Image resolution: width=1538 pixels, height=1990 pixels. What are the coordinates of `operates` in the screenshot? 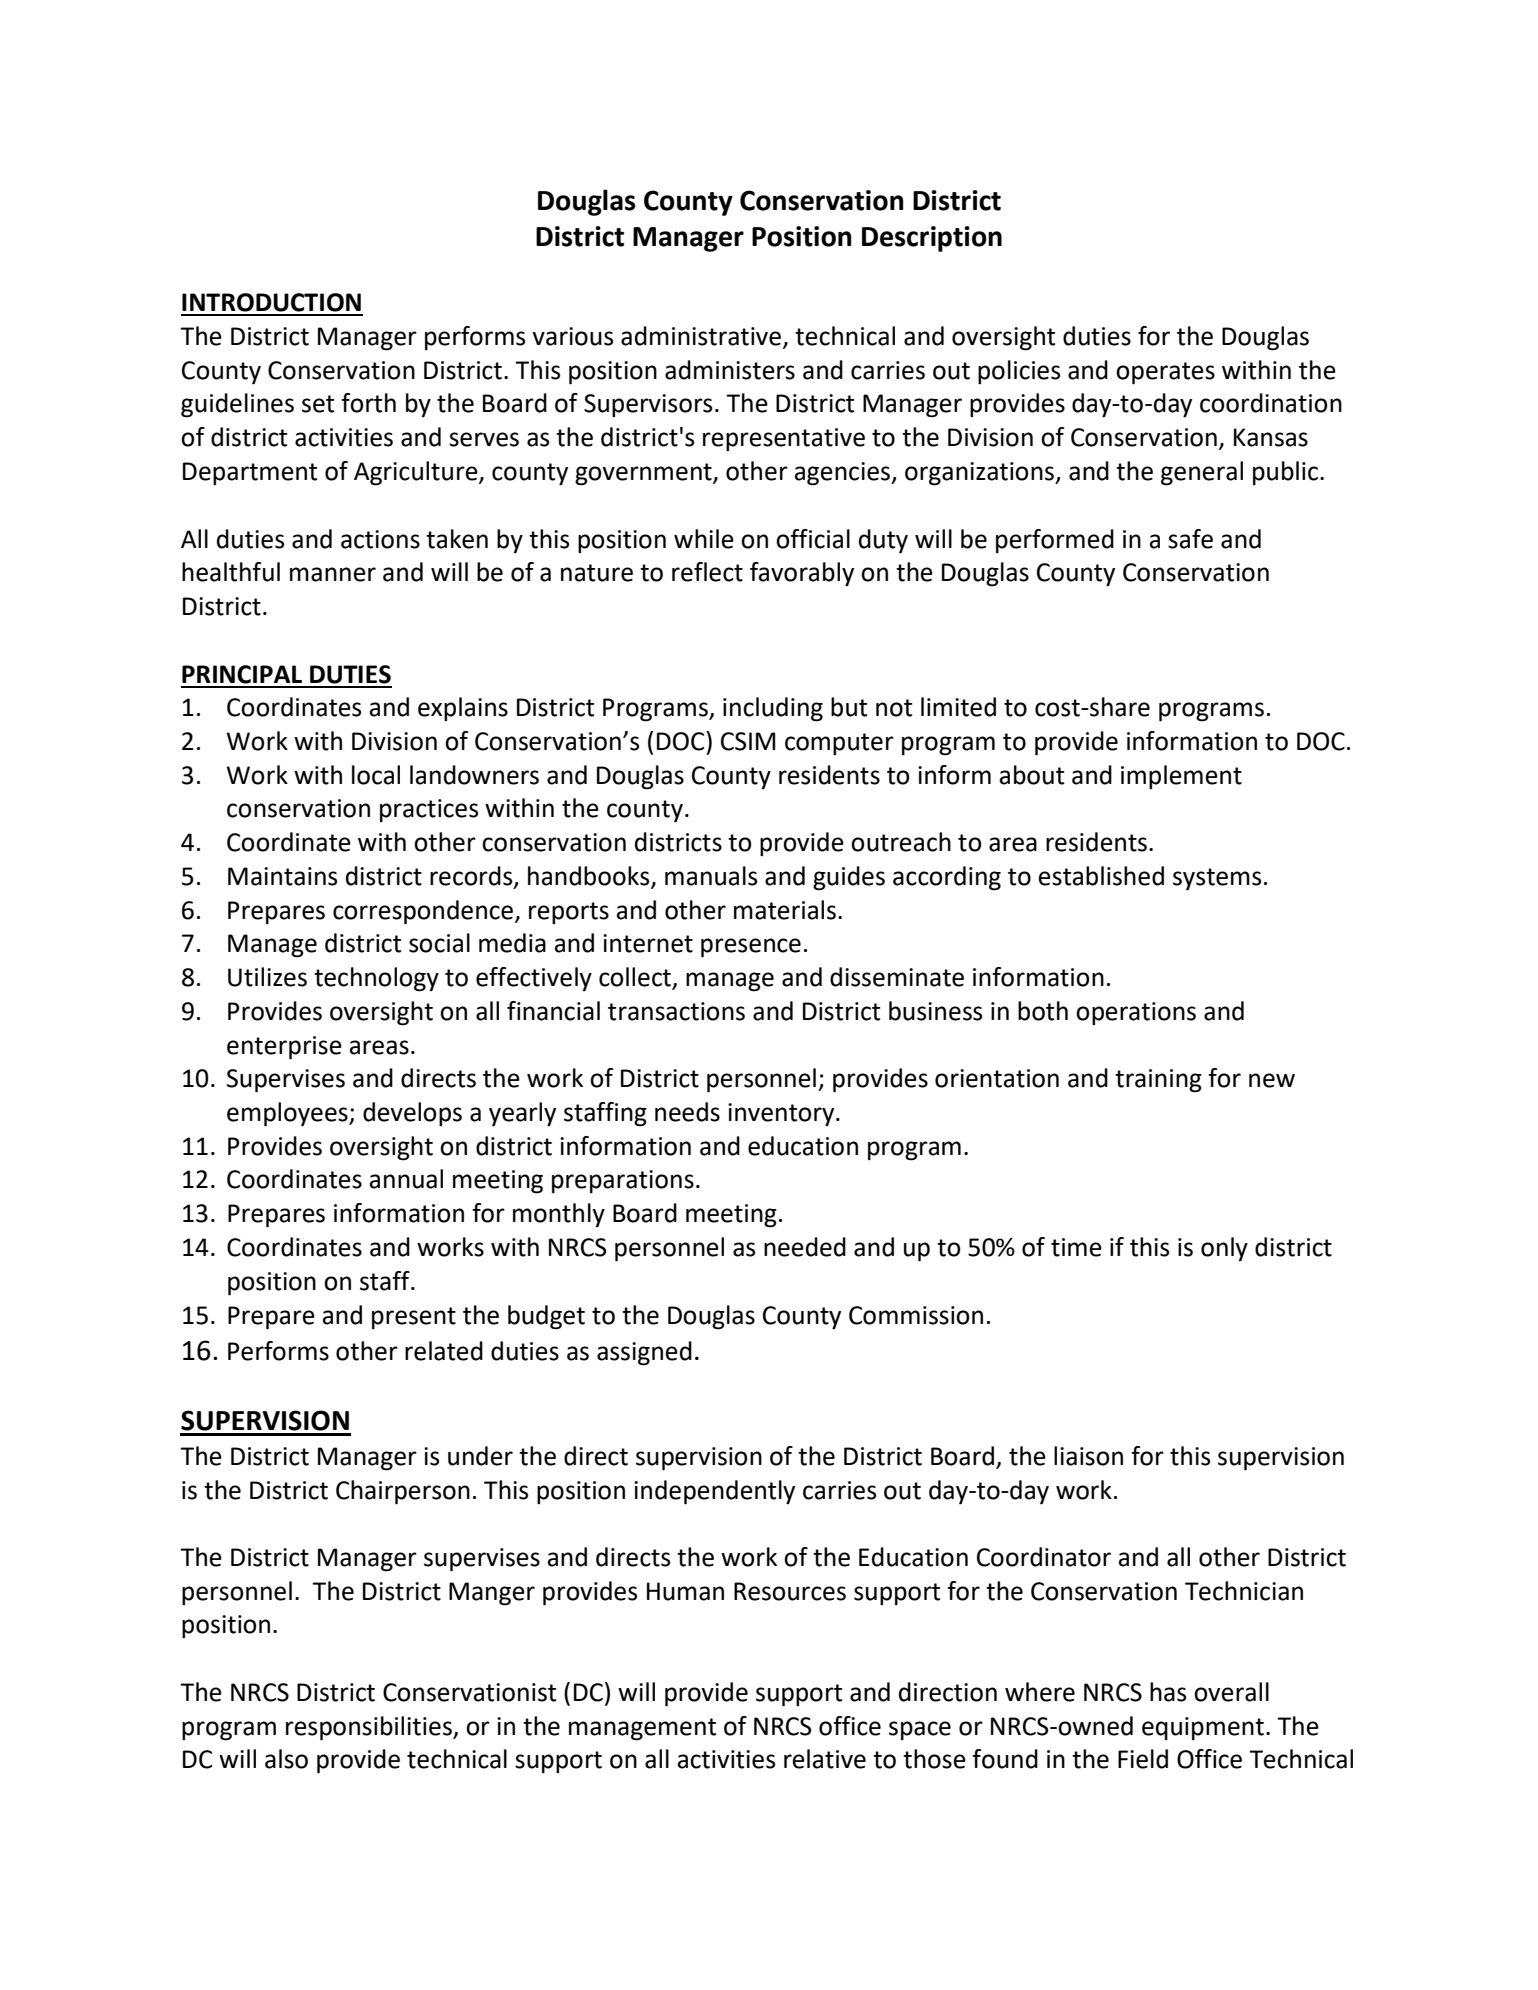 It's located at (1165, 373).
